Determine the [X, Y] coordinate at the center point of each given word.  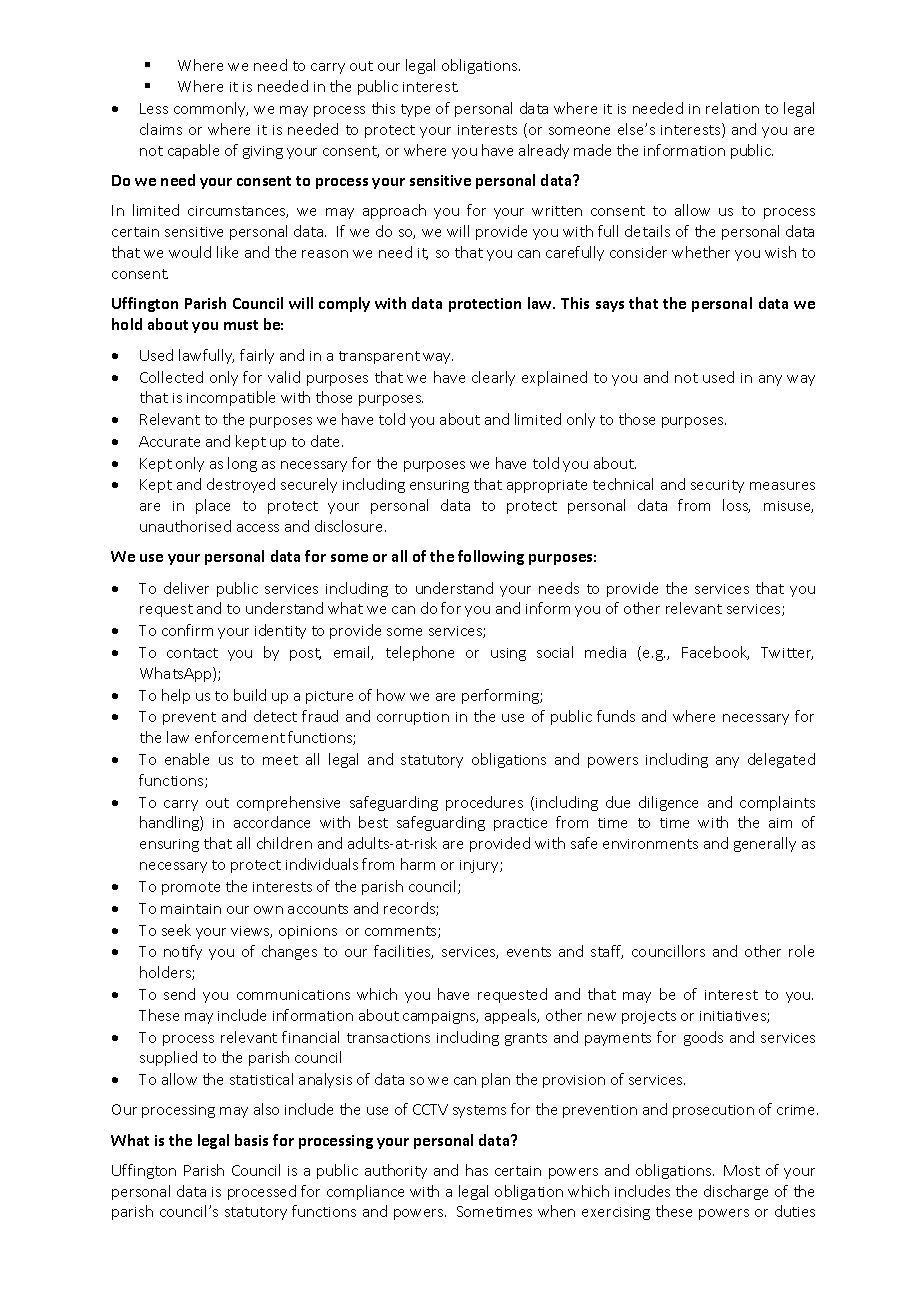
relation [732, 108]
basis [251, 1140]
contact [192, 653]
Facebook [715, 653]
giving [263, 152]
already [544, 151]
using [508, 654]
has [477, 1170]
